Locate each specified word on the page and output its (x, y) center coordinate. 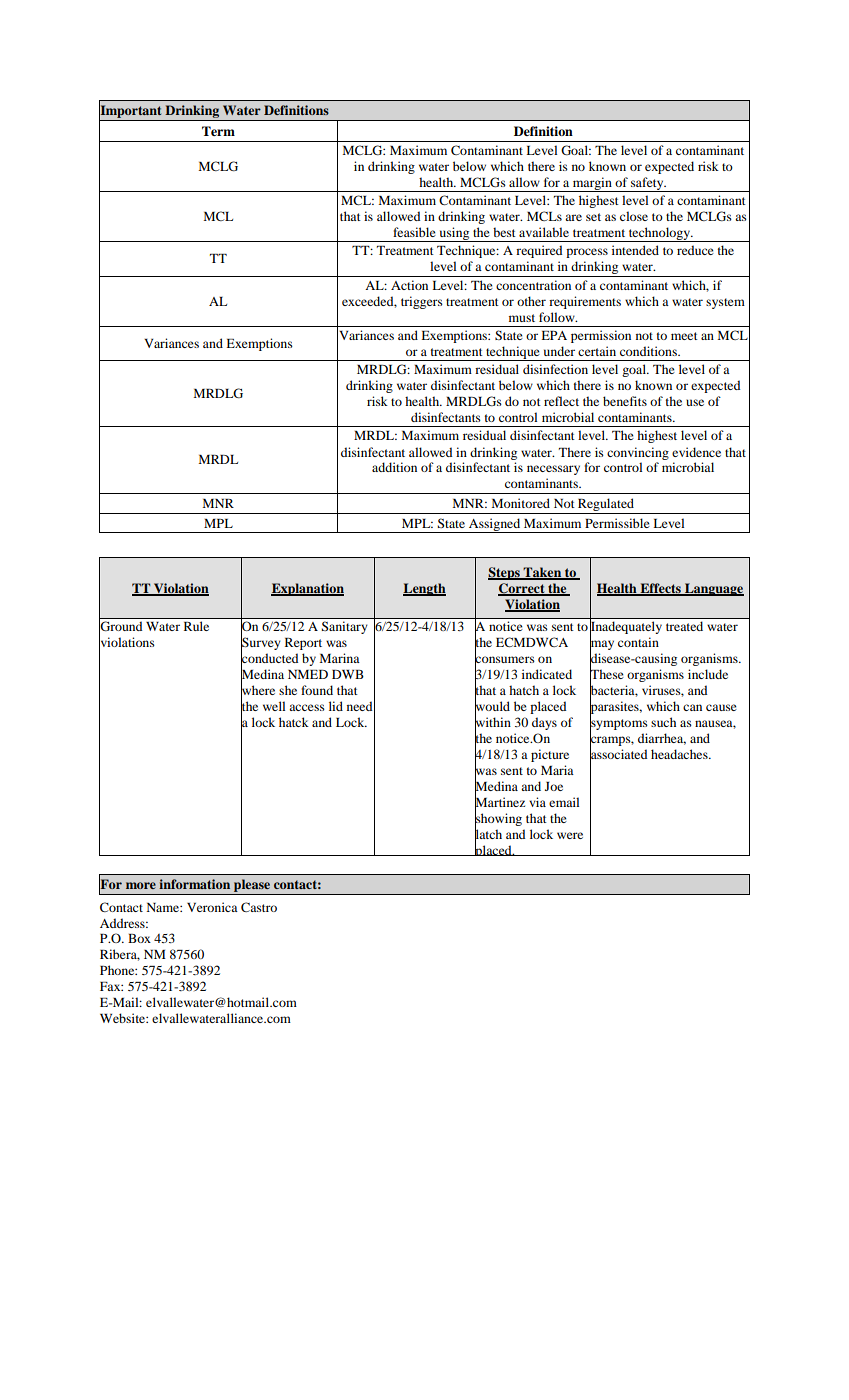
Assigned (495, 525)
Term (218, 131)
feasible (414, 232)
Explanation (307, 589)
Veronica (212, 907)
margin (592, 184)
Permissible (617, 523)
